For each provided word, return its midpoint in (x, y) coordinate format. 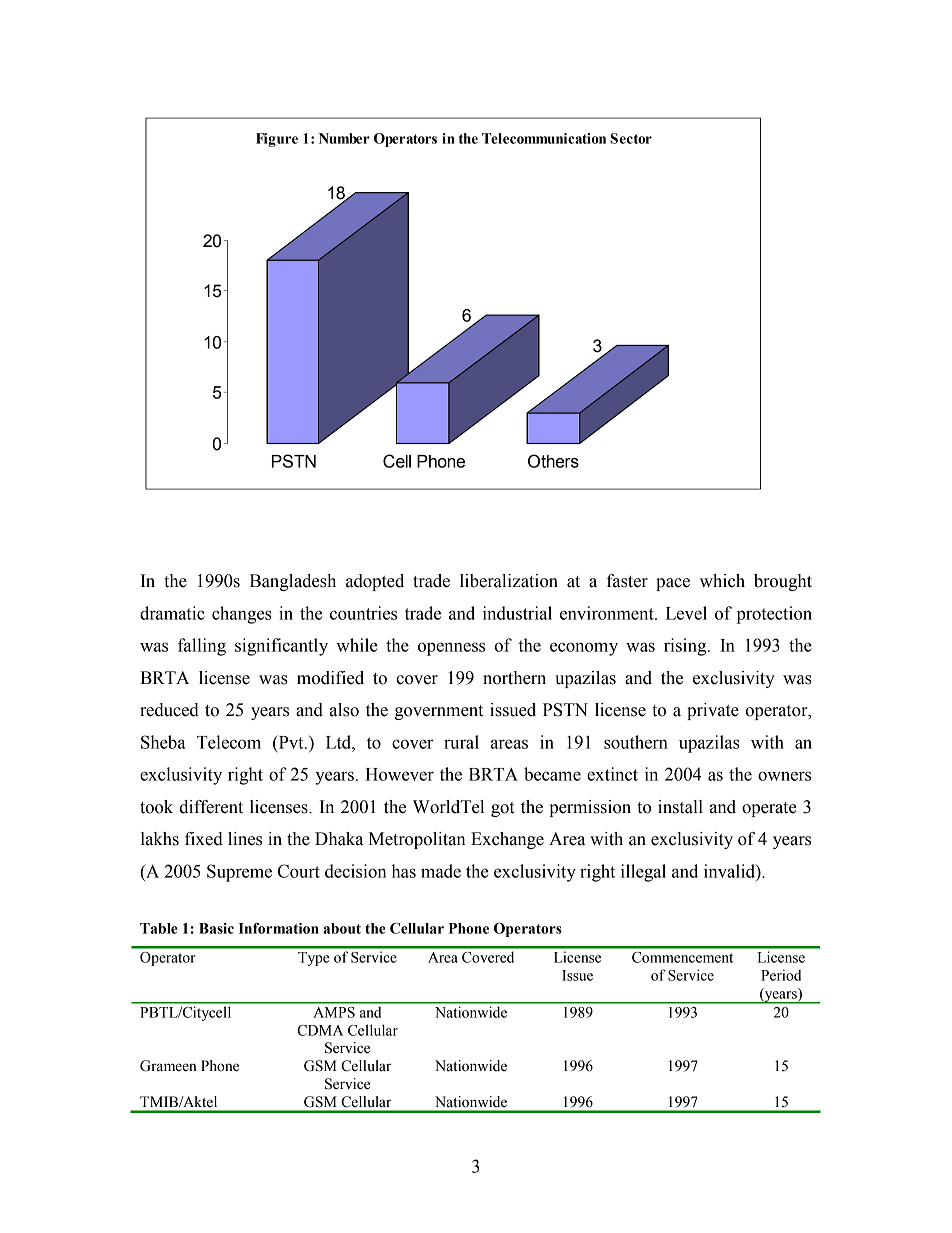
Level (686, 613)
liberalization (509, 581)
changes (242, 615)
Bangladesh (293, 582)
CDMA (320, 1030)
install (680, 807)
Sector (631, 138)
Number (344, 138)
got (502, 809)
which (722, 581)
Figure (277, 140)
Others (553, 461)
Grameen (168, 1066)
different (211, 807)
